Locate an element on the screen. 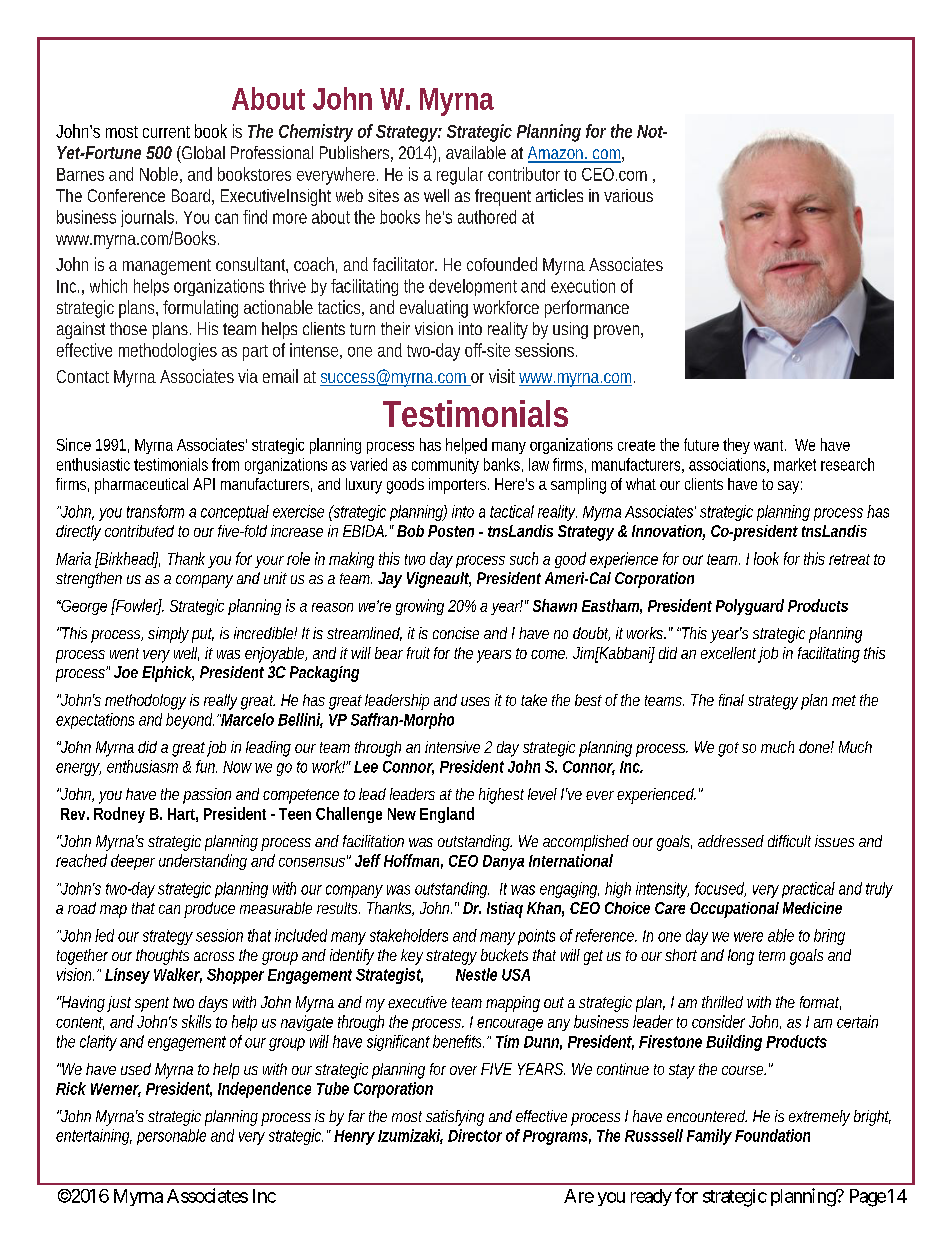 The image size is (952, 1233). Joe is located at coordinates (126, 672).
